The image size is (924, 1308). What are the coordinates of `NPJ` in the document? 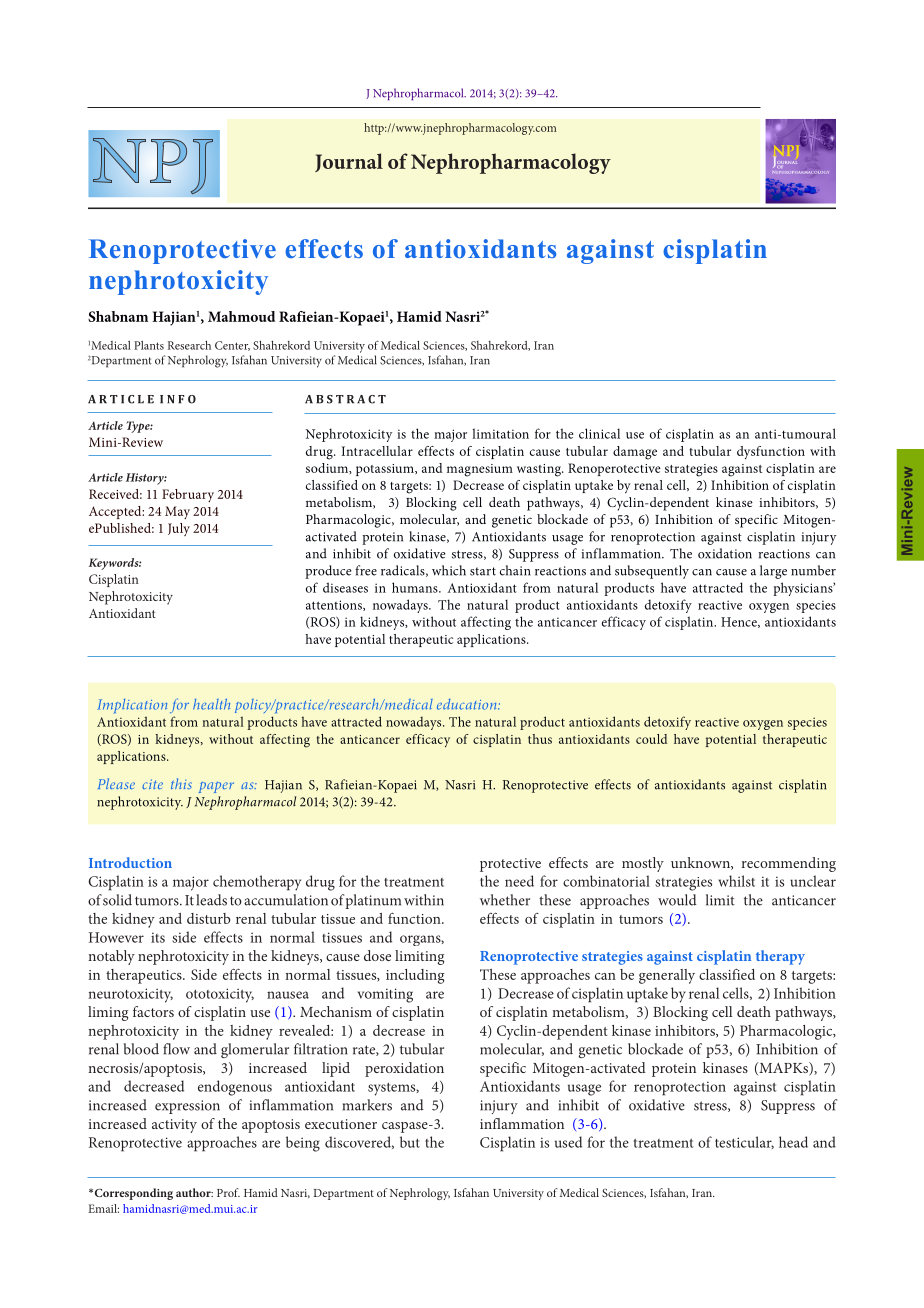 It's located at (153, 166).
